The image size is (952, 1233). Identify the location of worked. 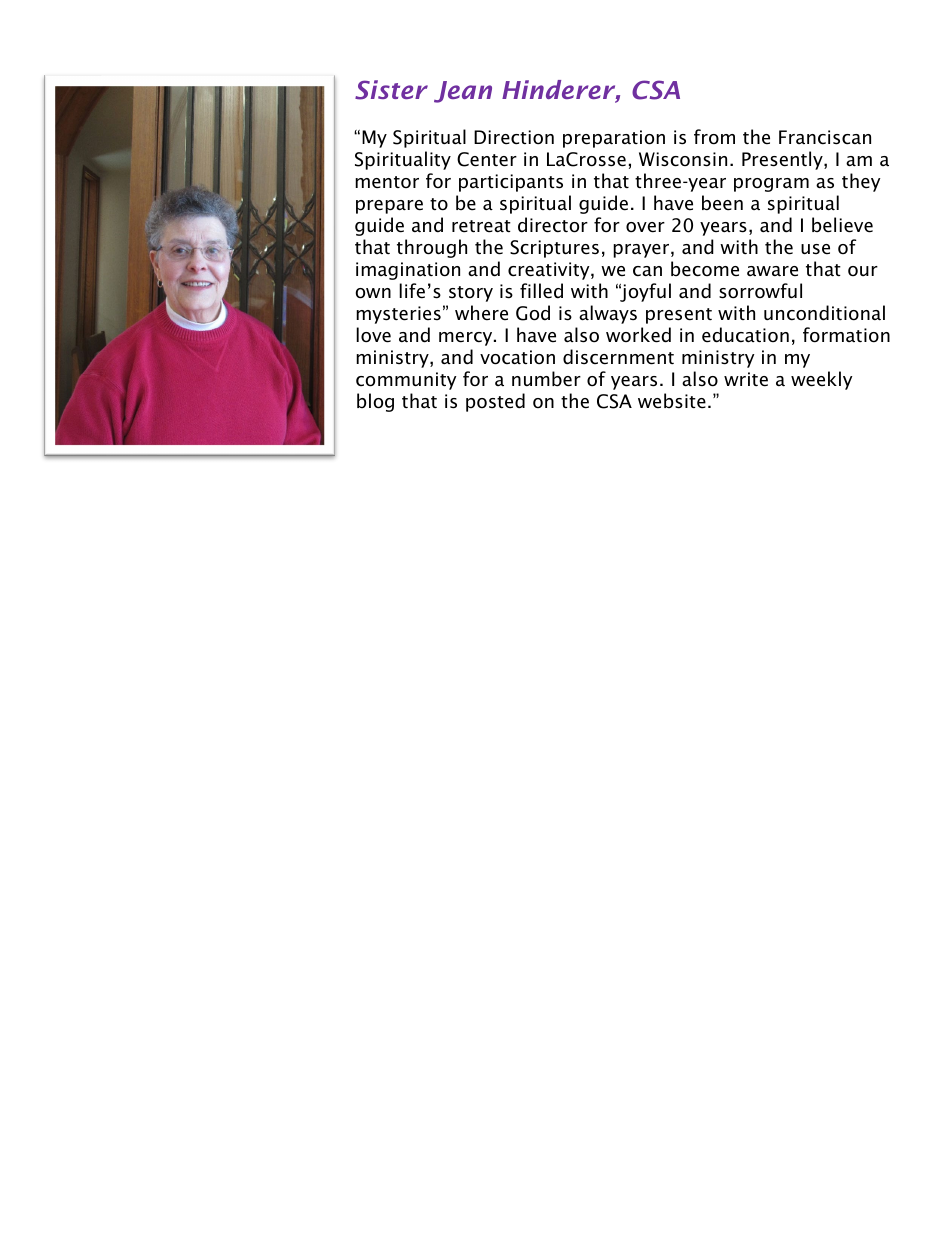
(638, 335).
